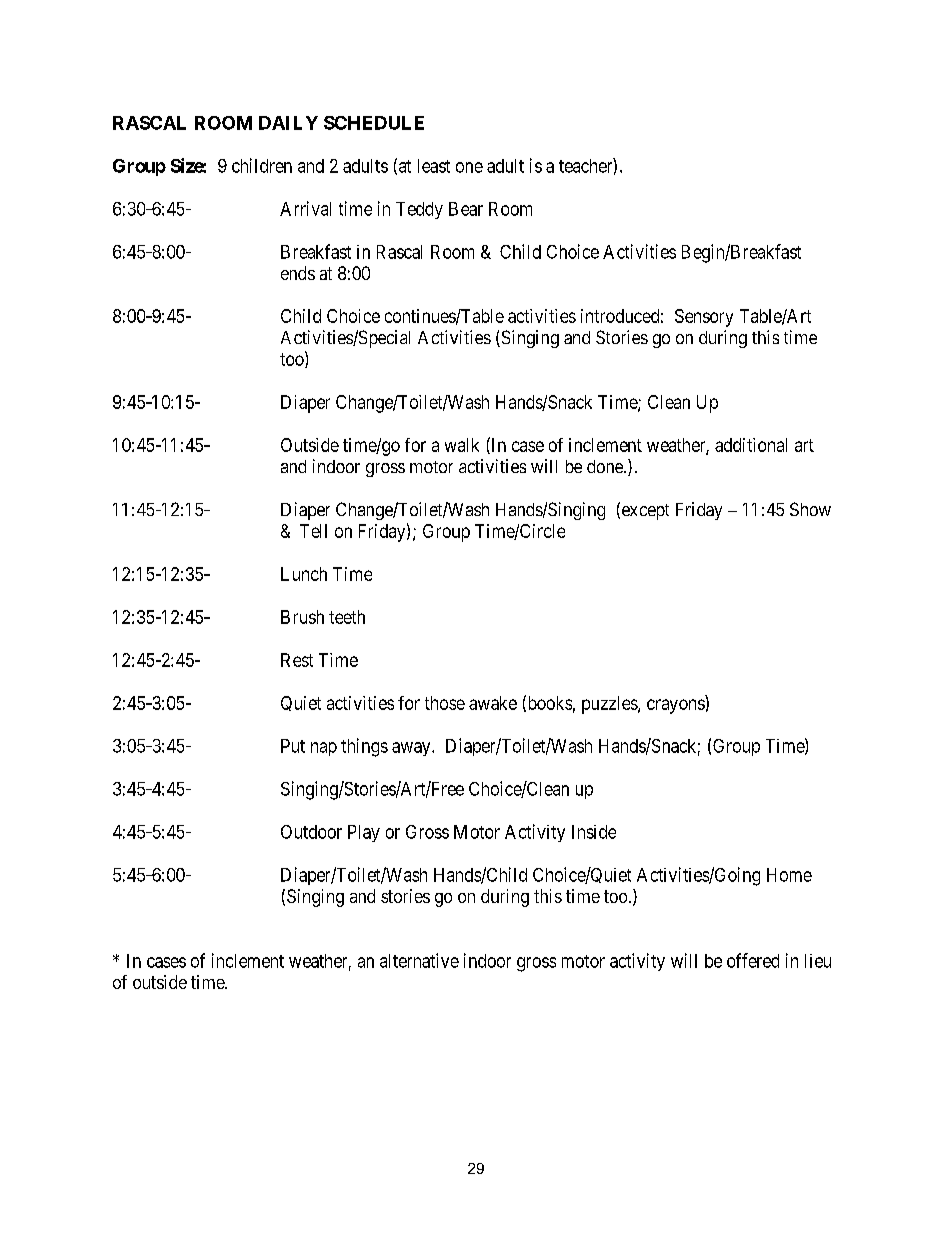 Image resolution: width=952 pixels, height=1233 pixels. I want to click on ends, so click(298, 273).
